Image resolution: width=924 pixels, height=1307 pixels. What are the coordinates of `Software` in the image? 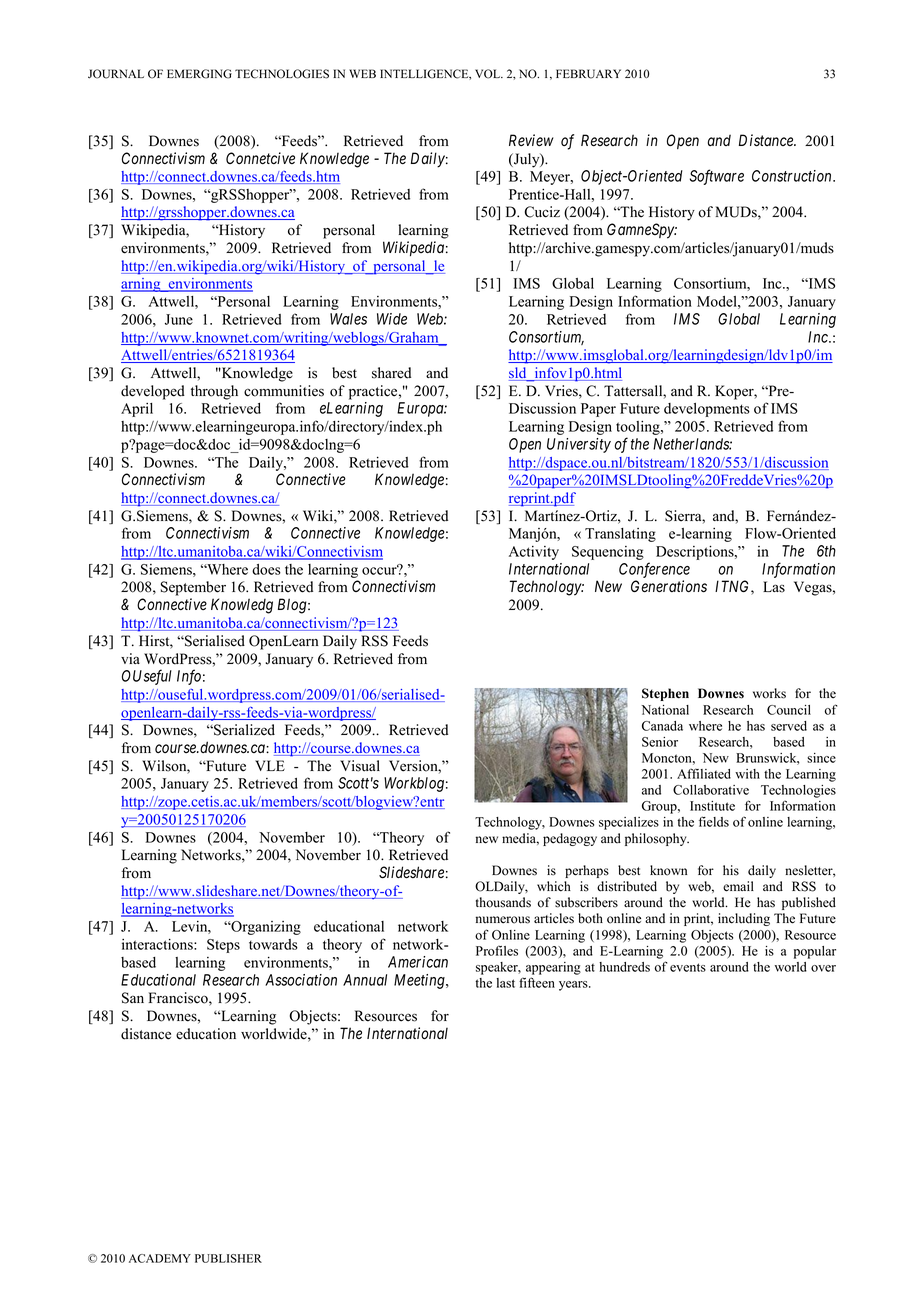 It's located at (717, 177).
